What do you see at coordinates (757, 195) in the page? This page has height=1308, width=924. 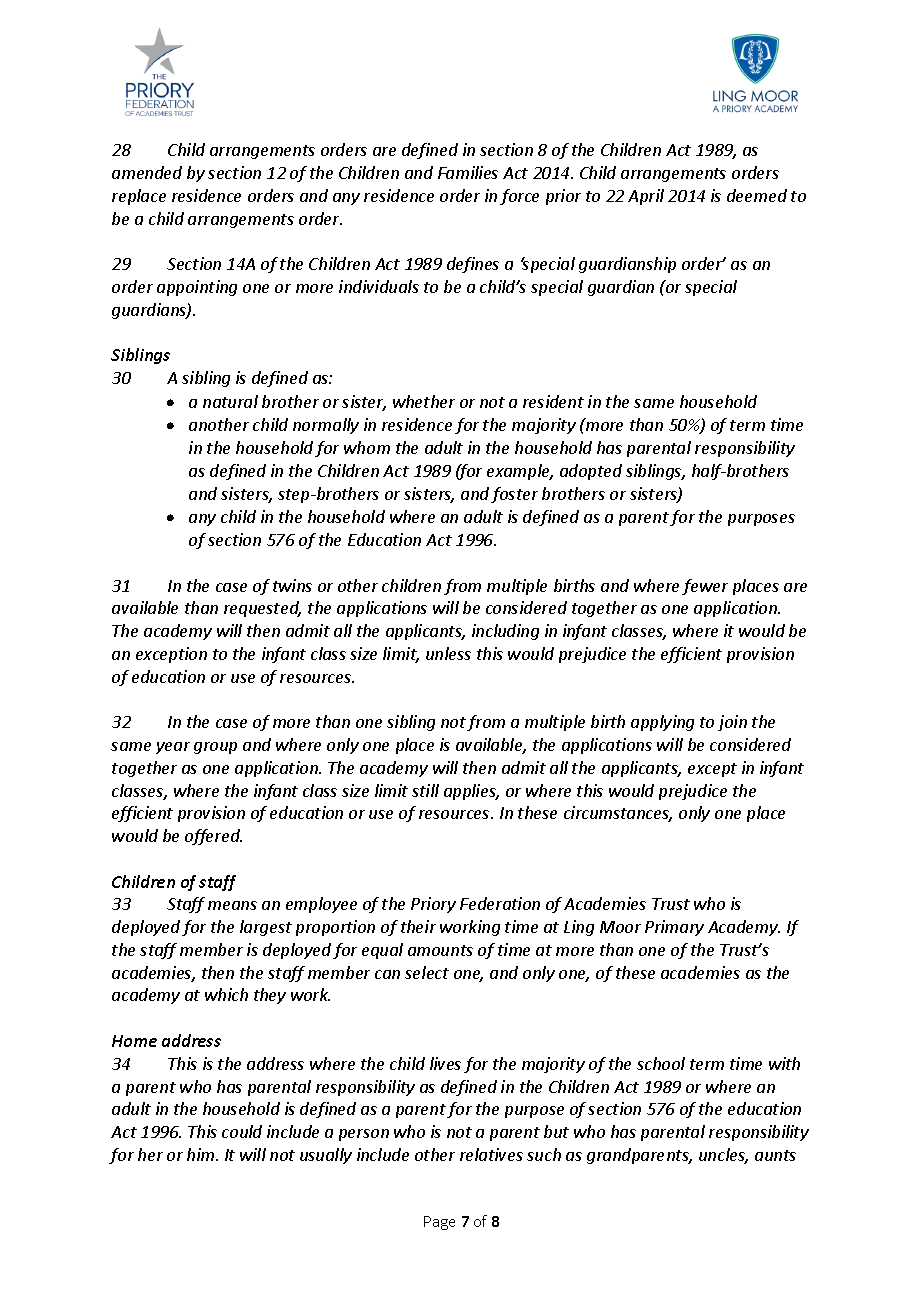 I see `deemed` at bounding box center [757, 195].
